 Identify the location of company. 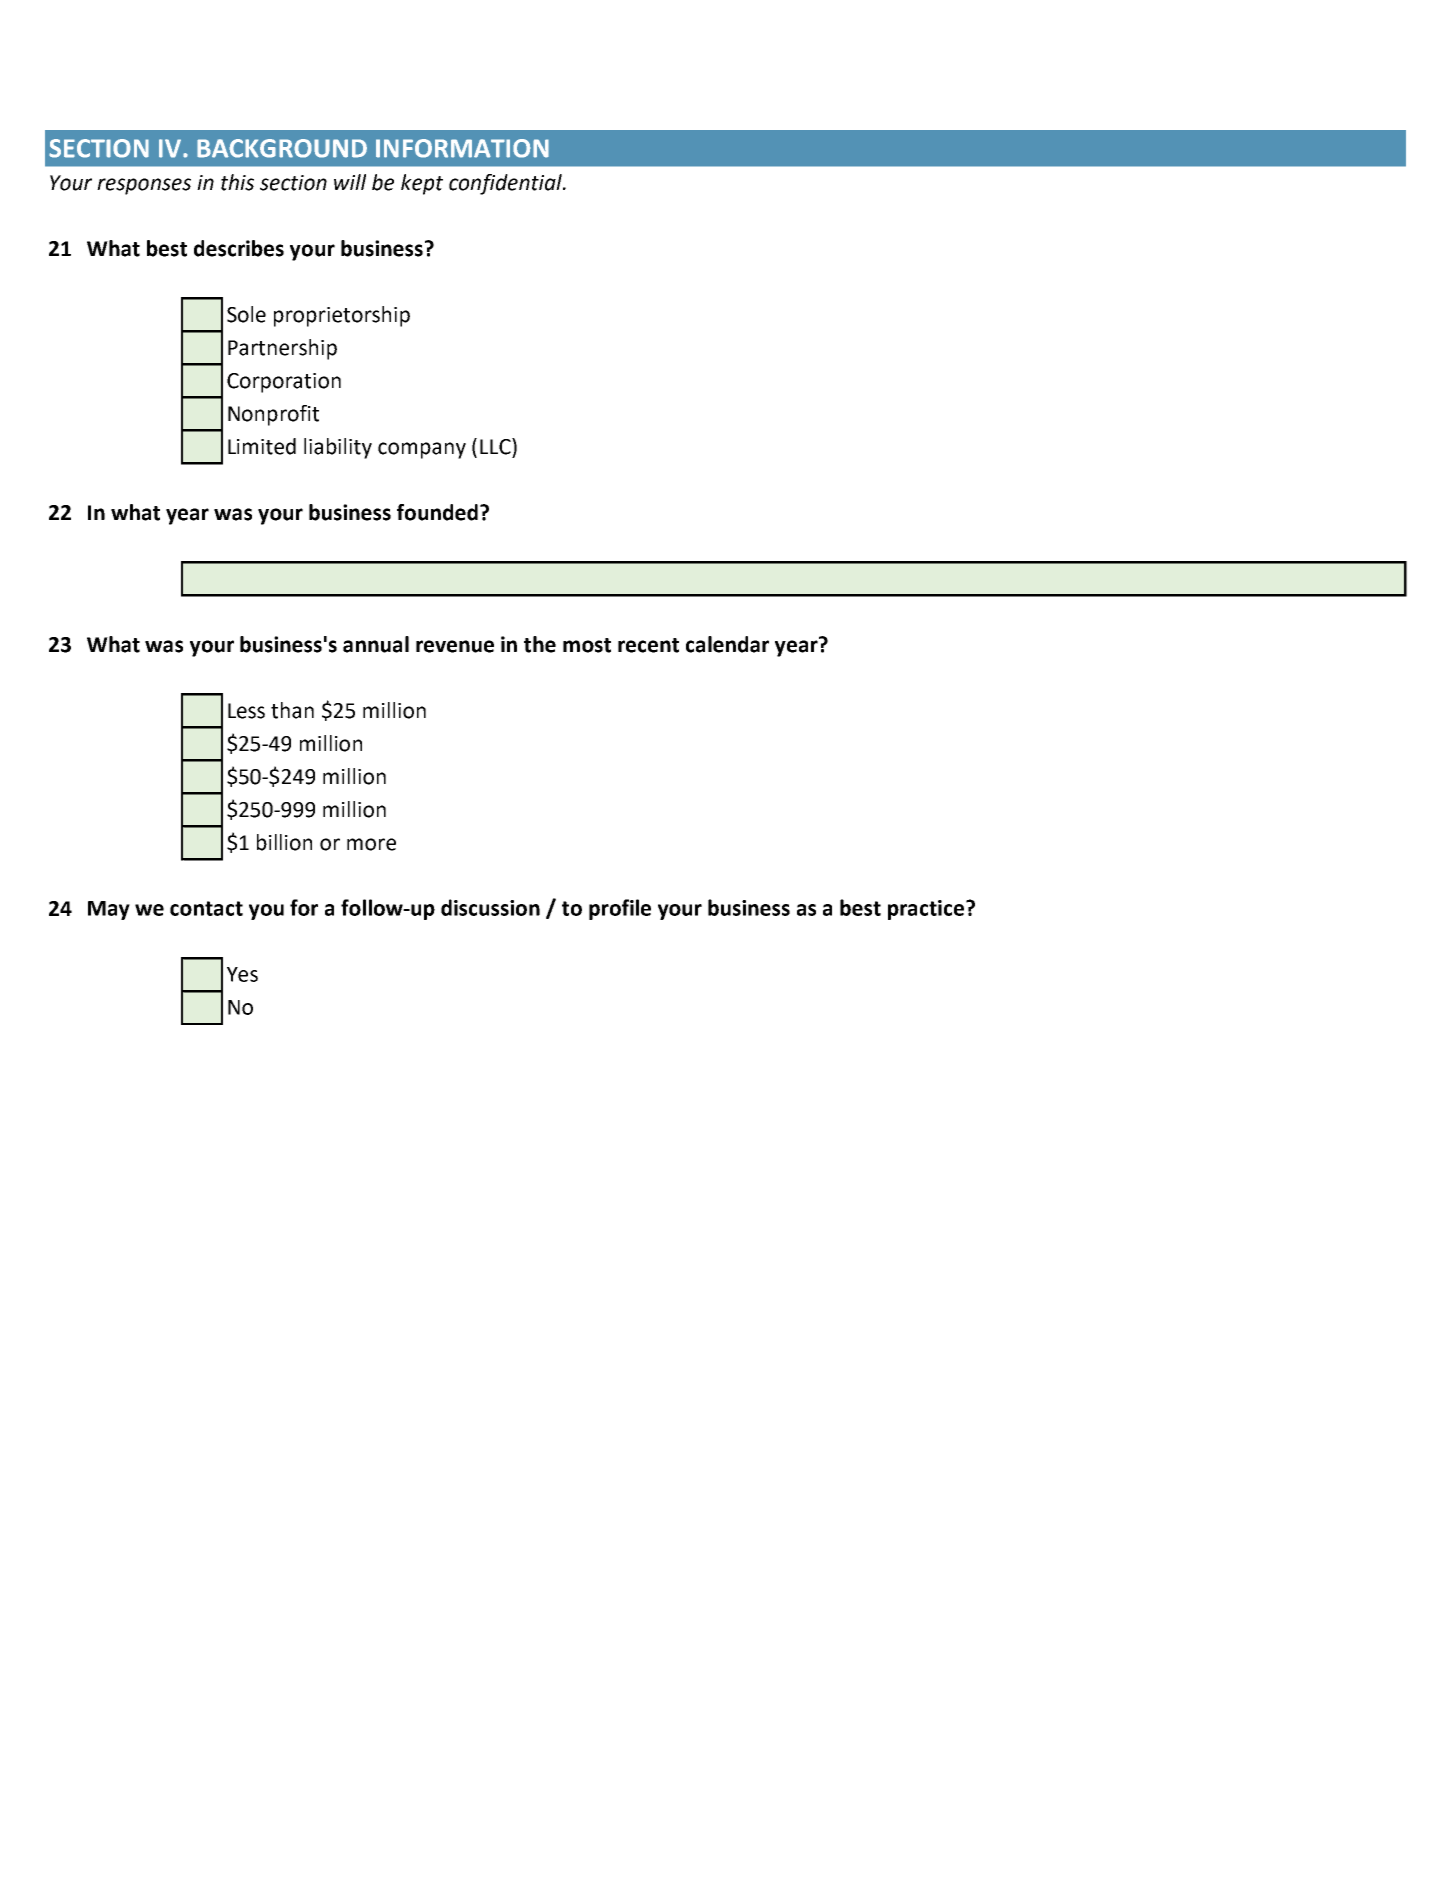
(422, 450).
